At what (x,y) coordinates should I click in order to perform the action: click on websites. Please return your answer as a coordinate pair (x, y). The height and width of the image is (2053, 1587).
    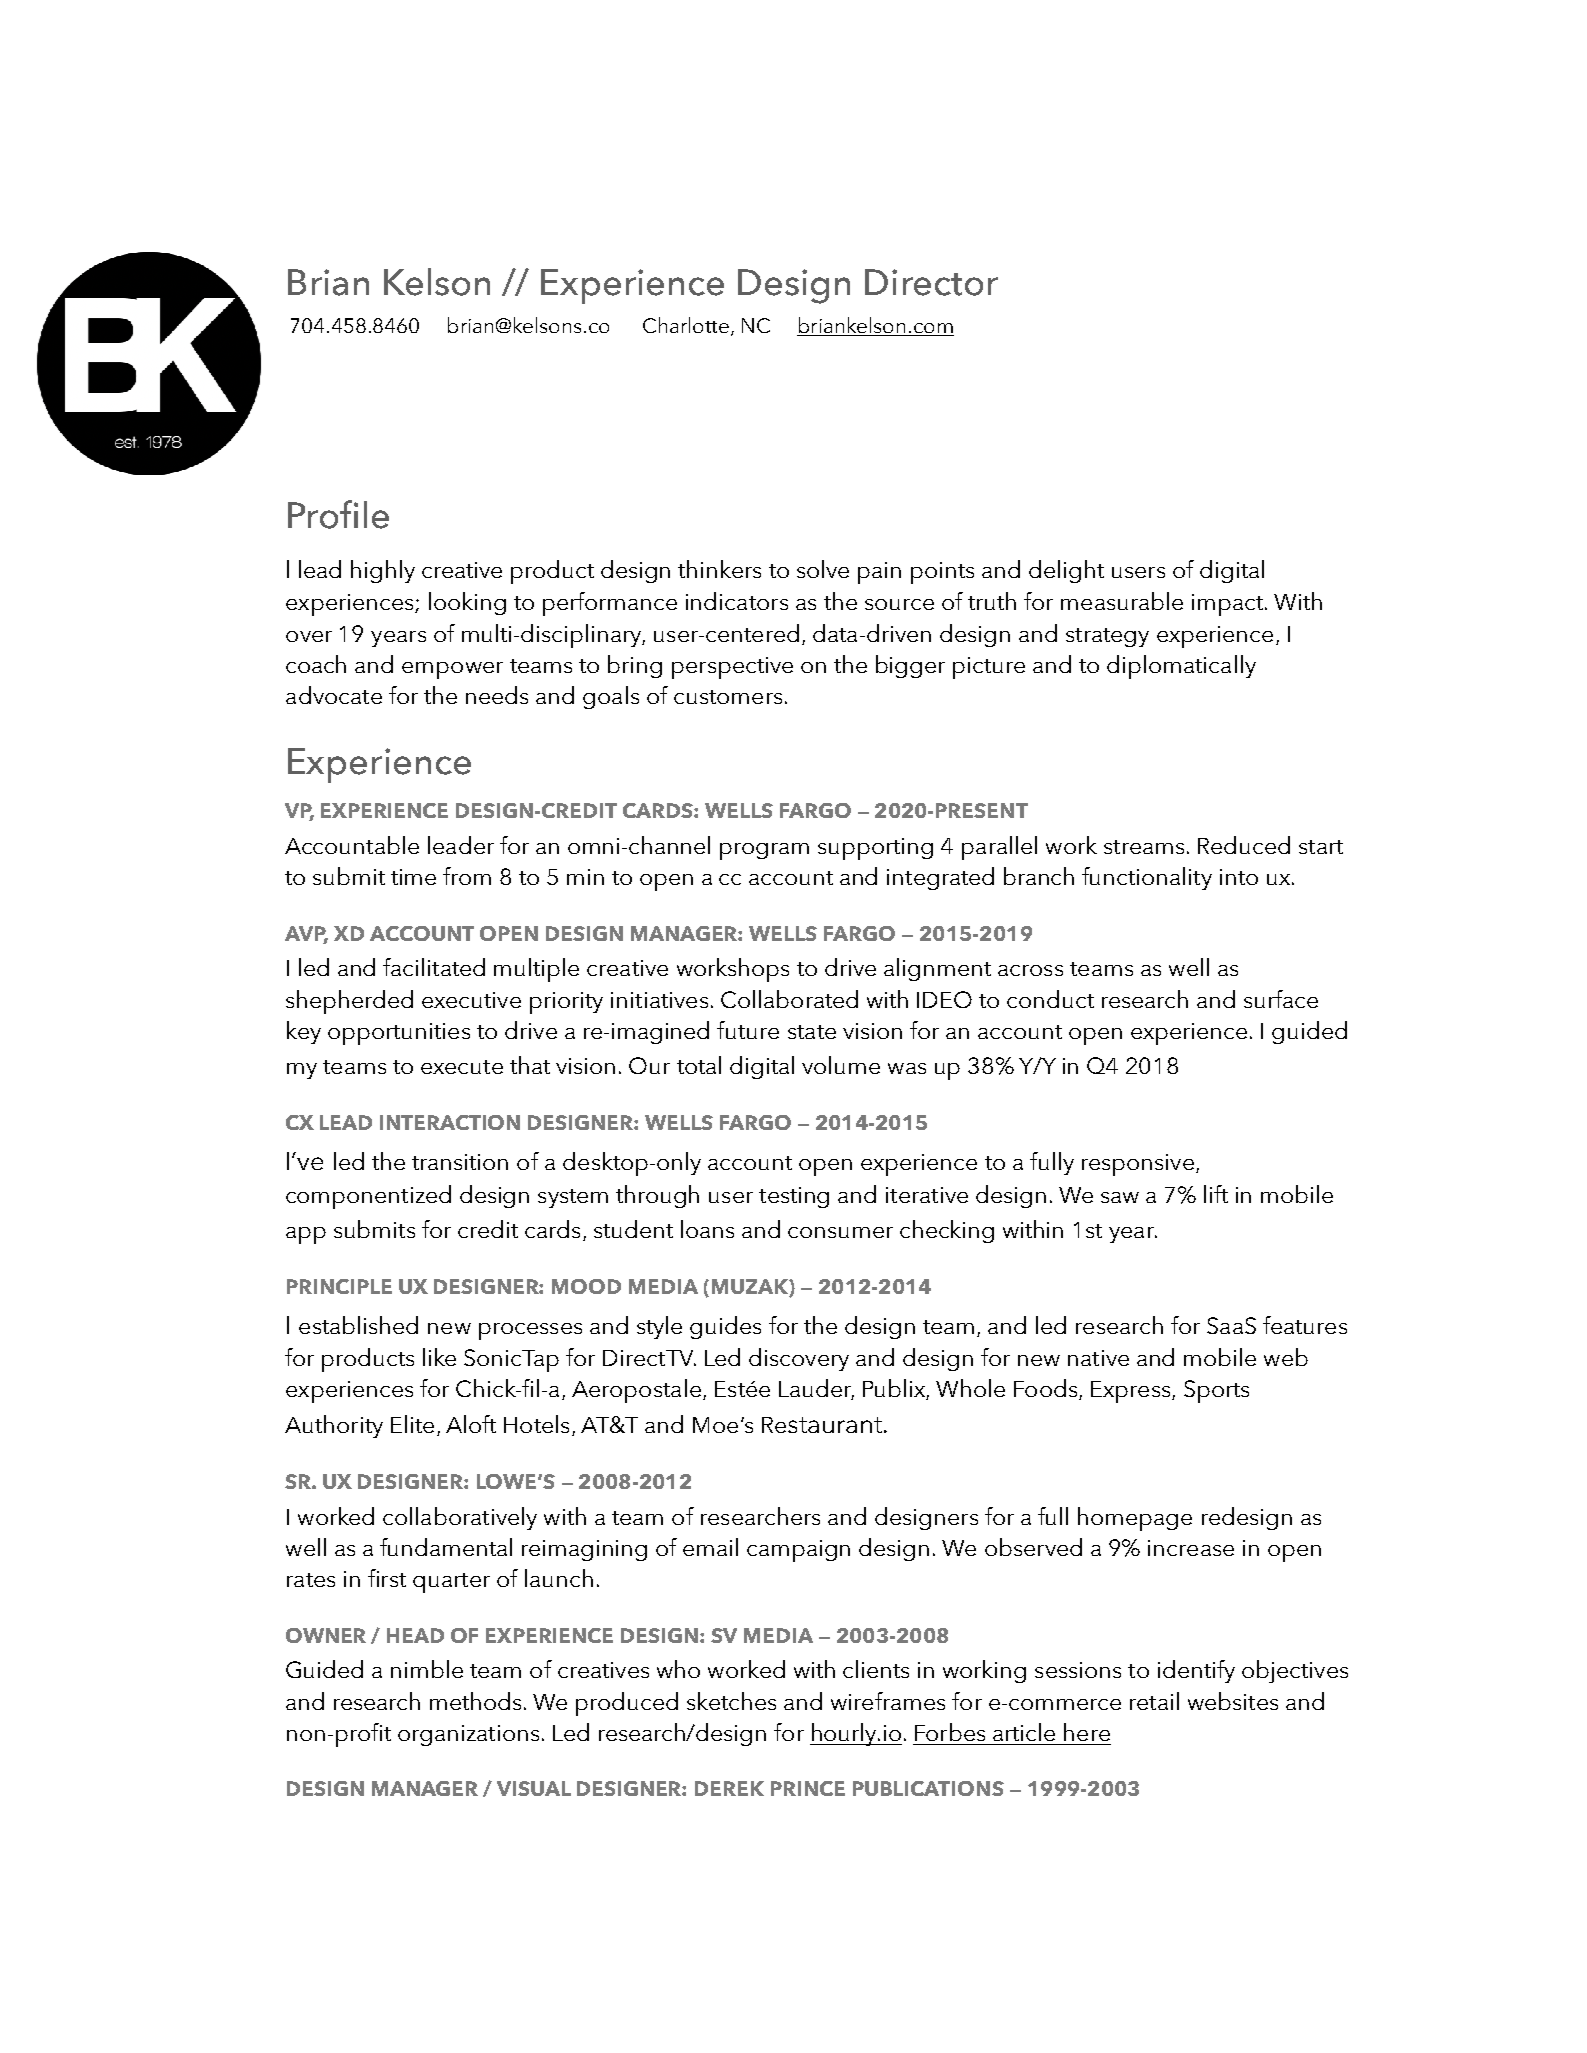
    Looking at the image, I should click on (1233, 1701).
